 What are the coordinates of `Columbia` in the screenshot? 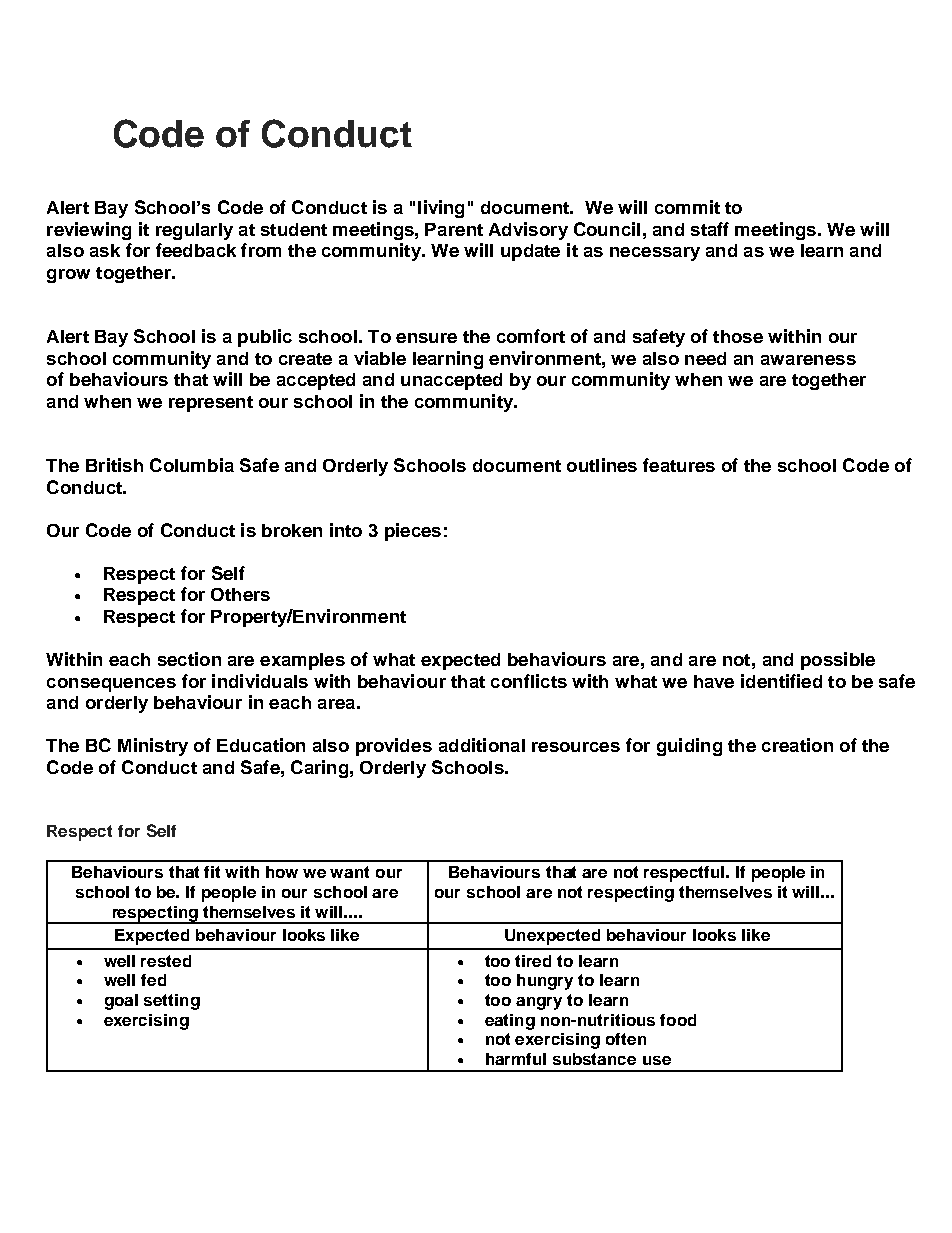 It's located at (192, 465).
